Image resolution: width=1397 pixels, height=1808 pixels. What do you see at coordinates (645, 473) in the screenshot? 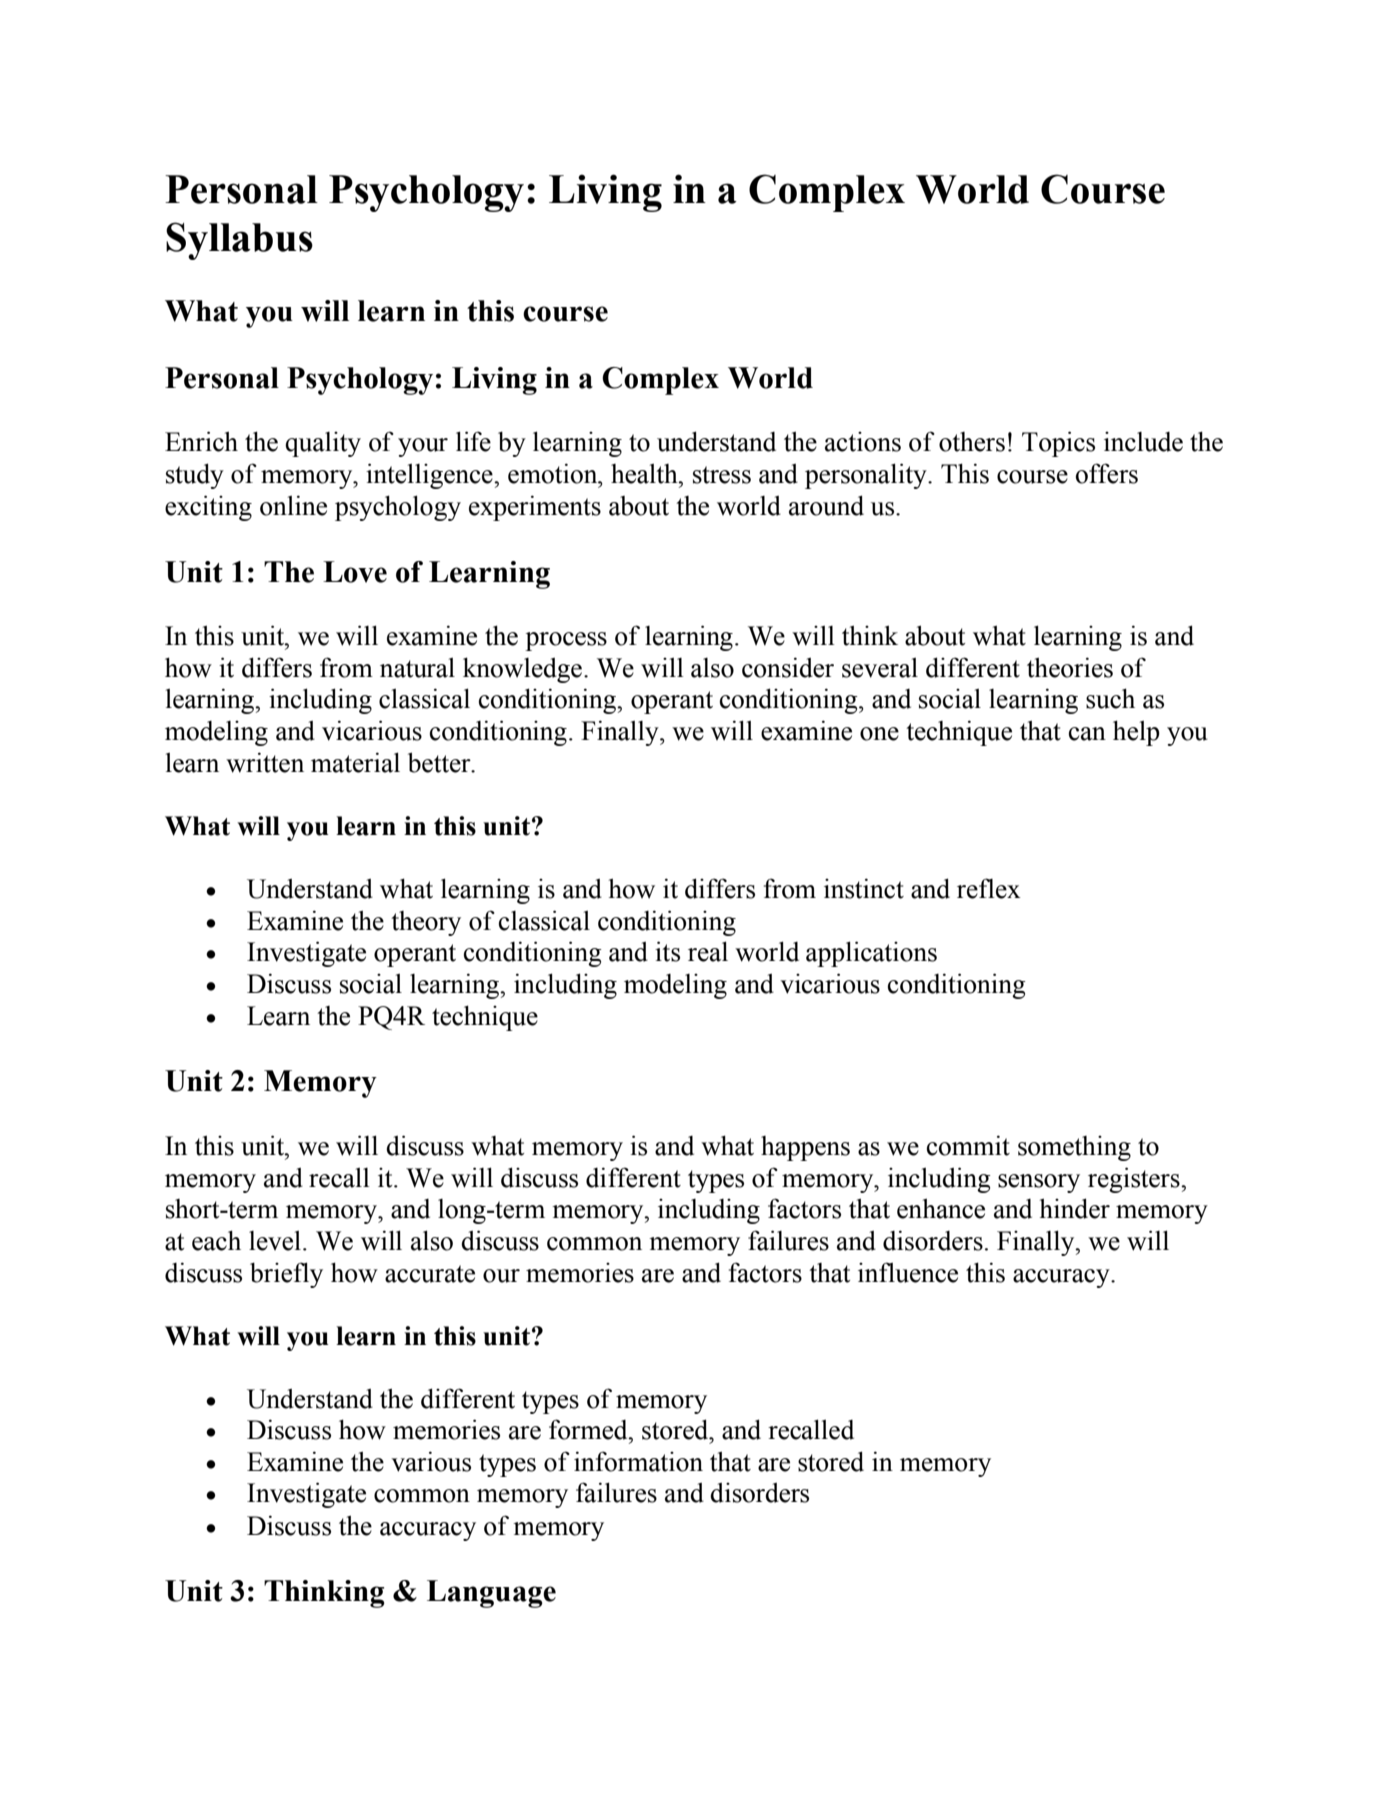
I see `health` at bounding box center [645, 473].
